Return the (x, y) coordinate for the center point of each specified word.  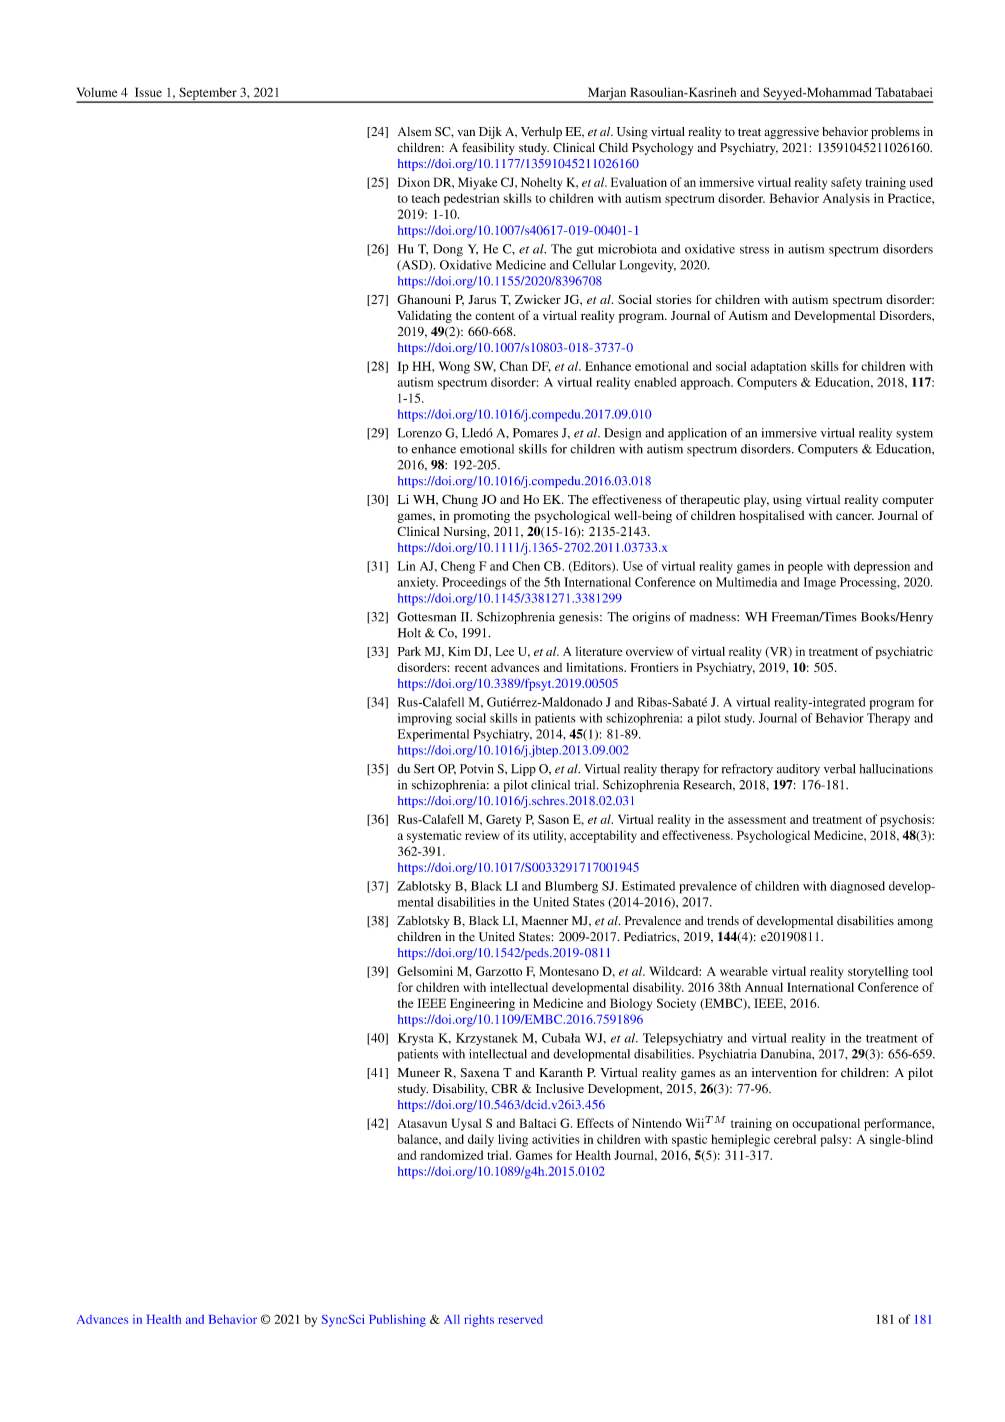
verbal (840, 769)
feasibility (488, 148)
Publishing (397, 1320)
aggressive (791, 133)
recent (471, 668)
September (208, 94)
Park (409, 651)
